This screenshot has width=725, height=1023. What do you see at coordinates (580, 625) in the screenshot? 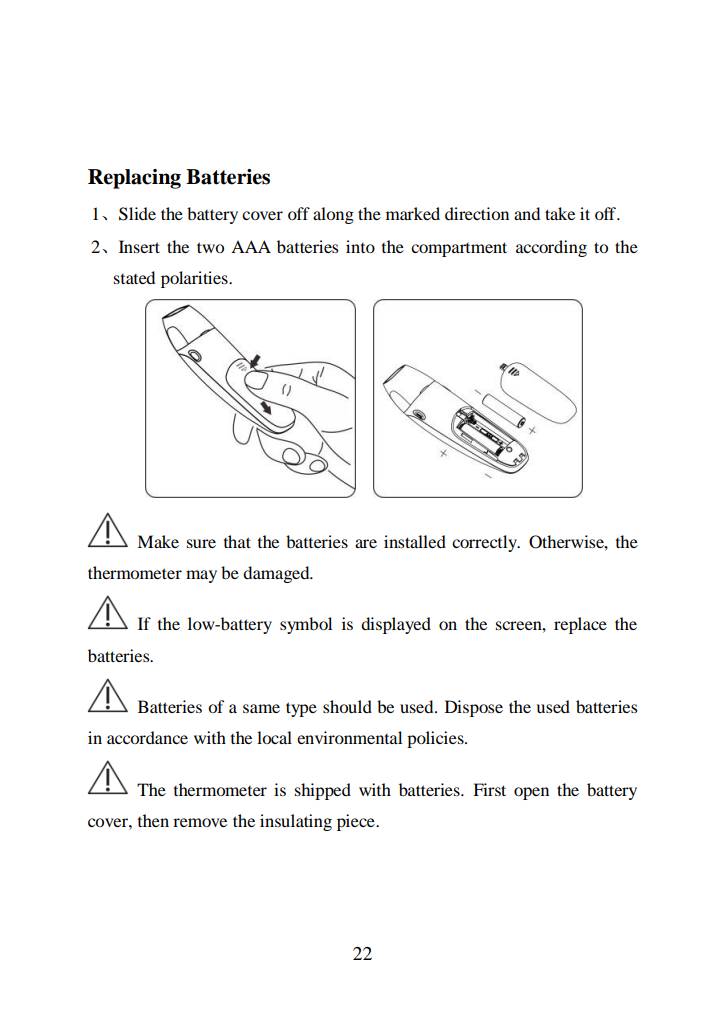
I see `replace` at bounding box center [580, 625].
